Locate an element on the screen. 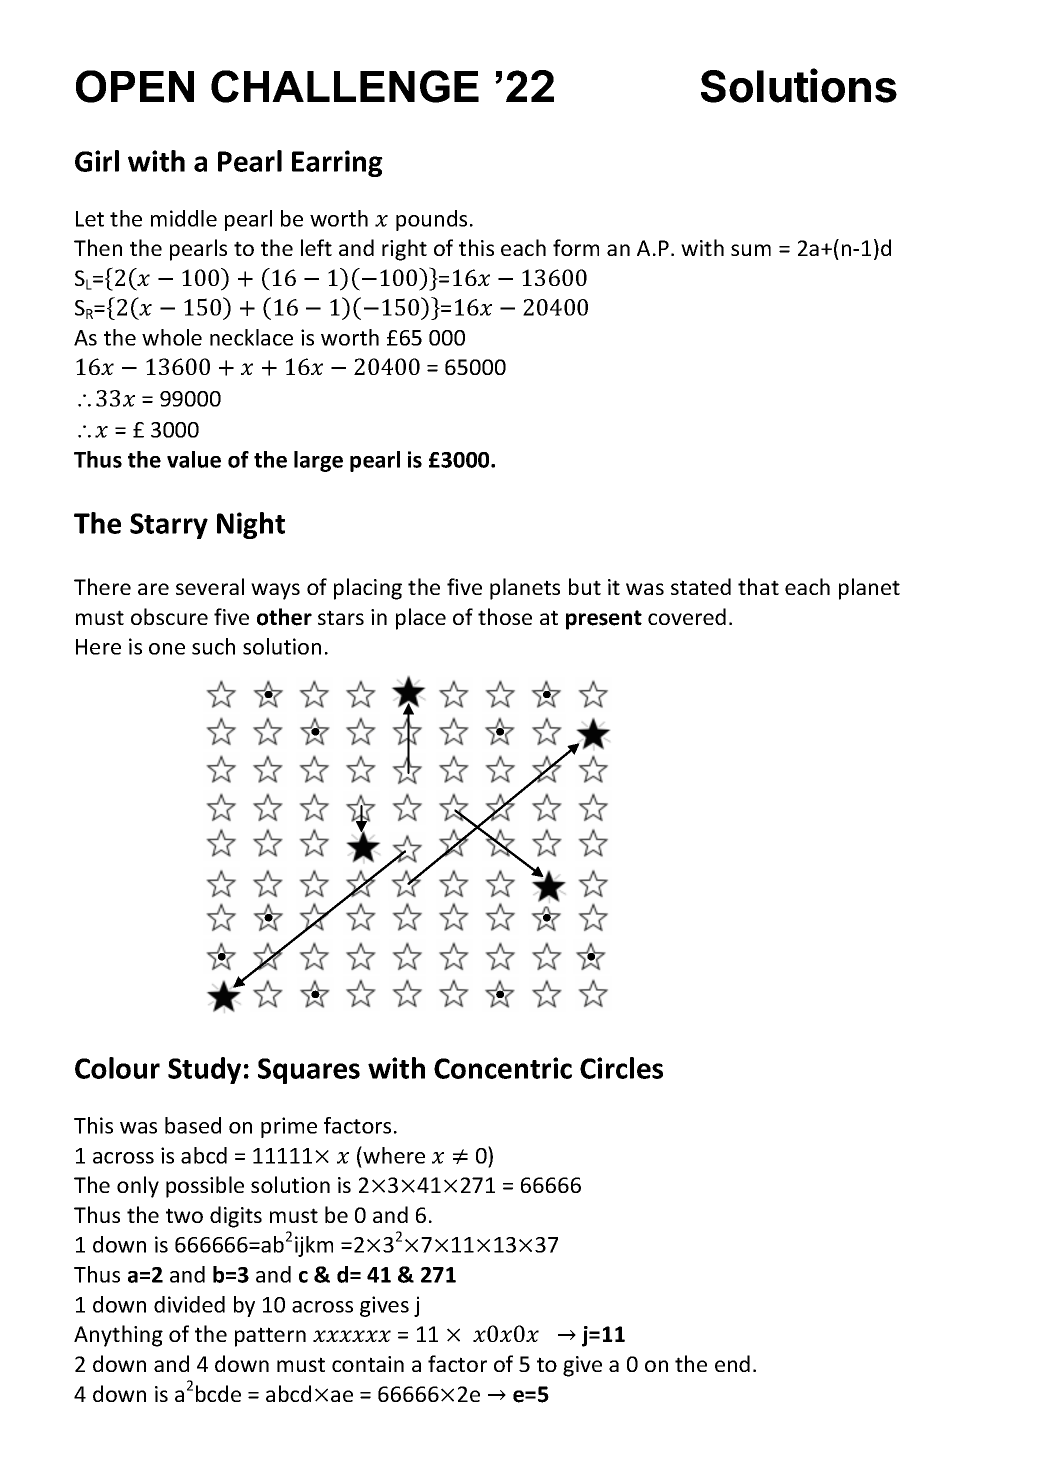 The width and height of the screenshot is (1038, 1468). stated is located at coordinates (701, 586).
